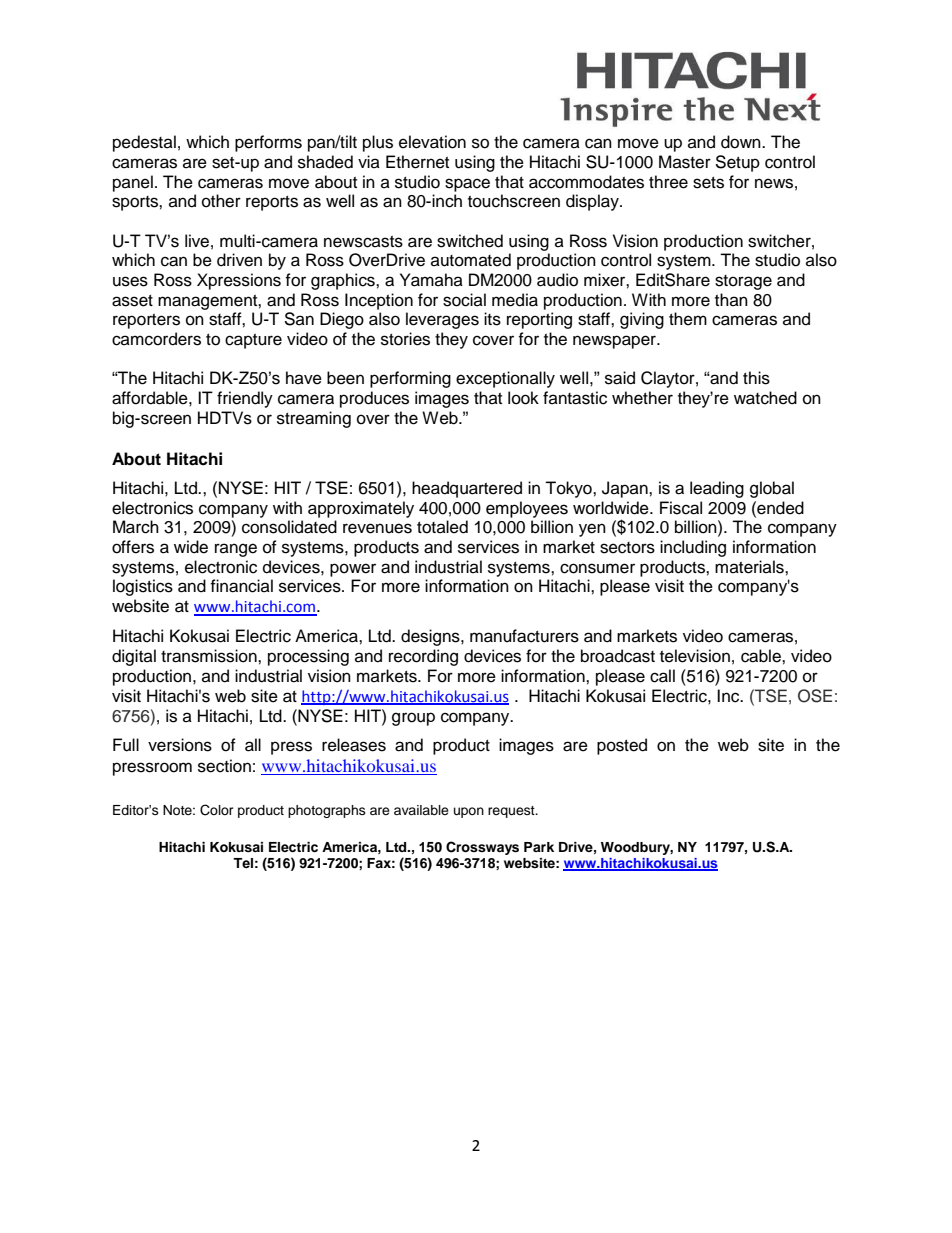 Image resolution: width=952 pixels, height=1233 pixels. Describe the element at coordinates (241, 586) in the page. I see `financial` at that location.
